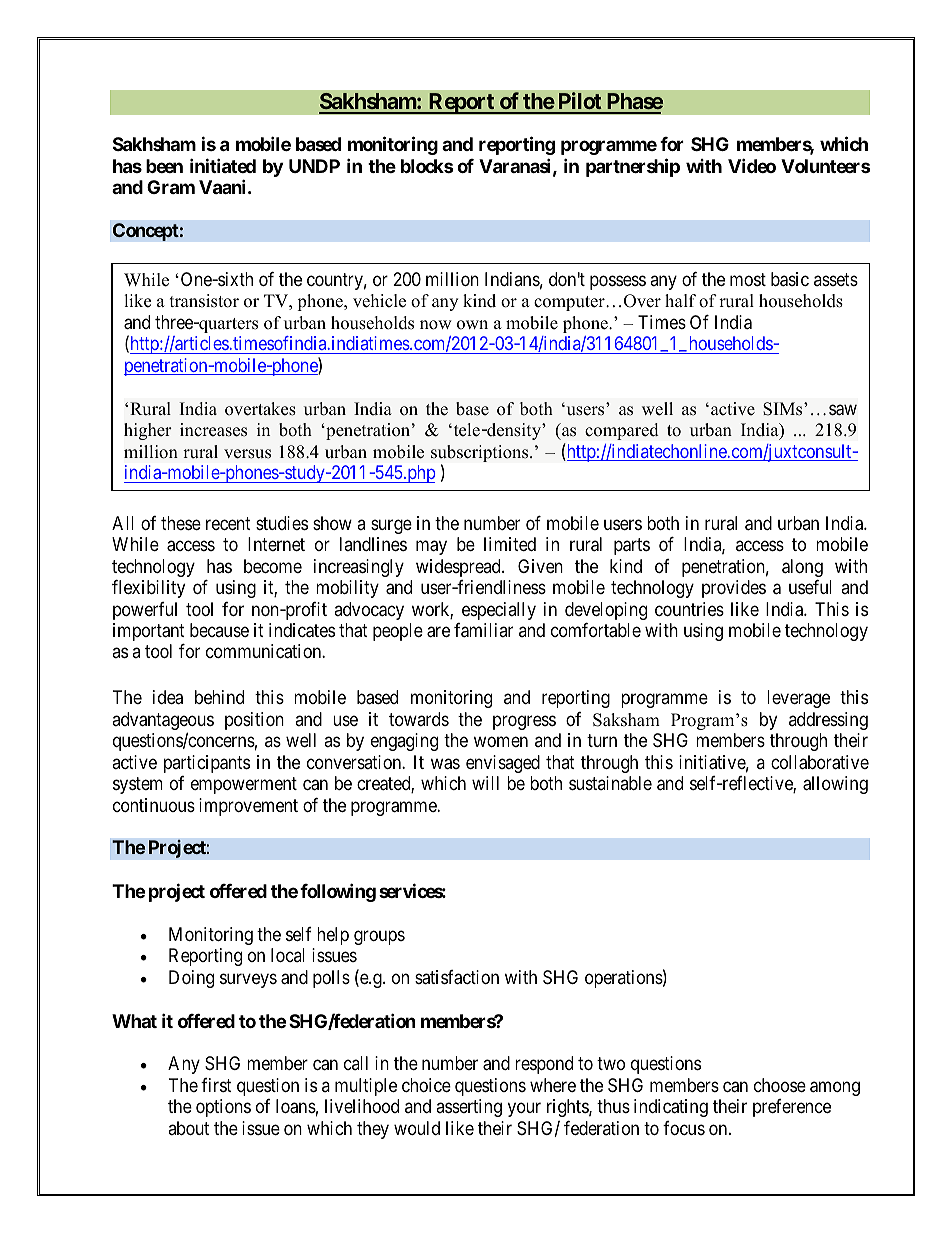 This page has height=1233, width=952. Describe the element at coordinates (219, 630) in the page. I see `because` at that location.
